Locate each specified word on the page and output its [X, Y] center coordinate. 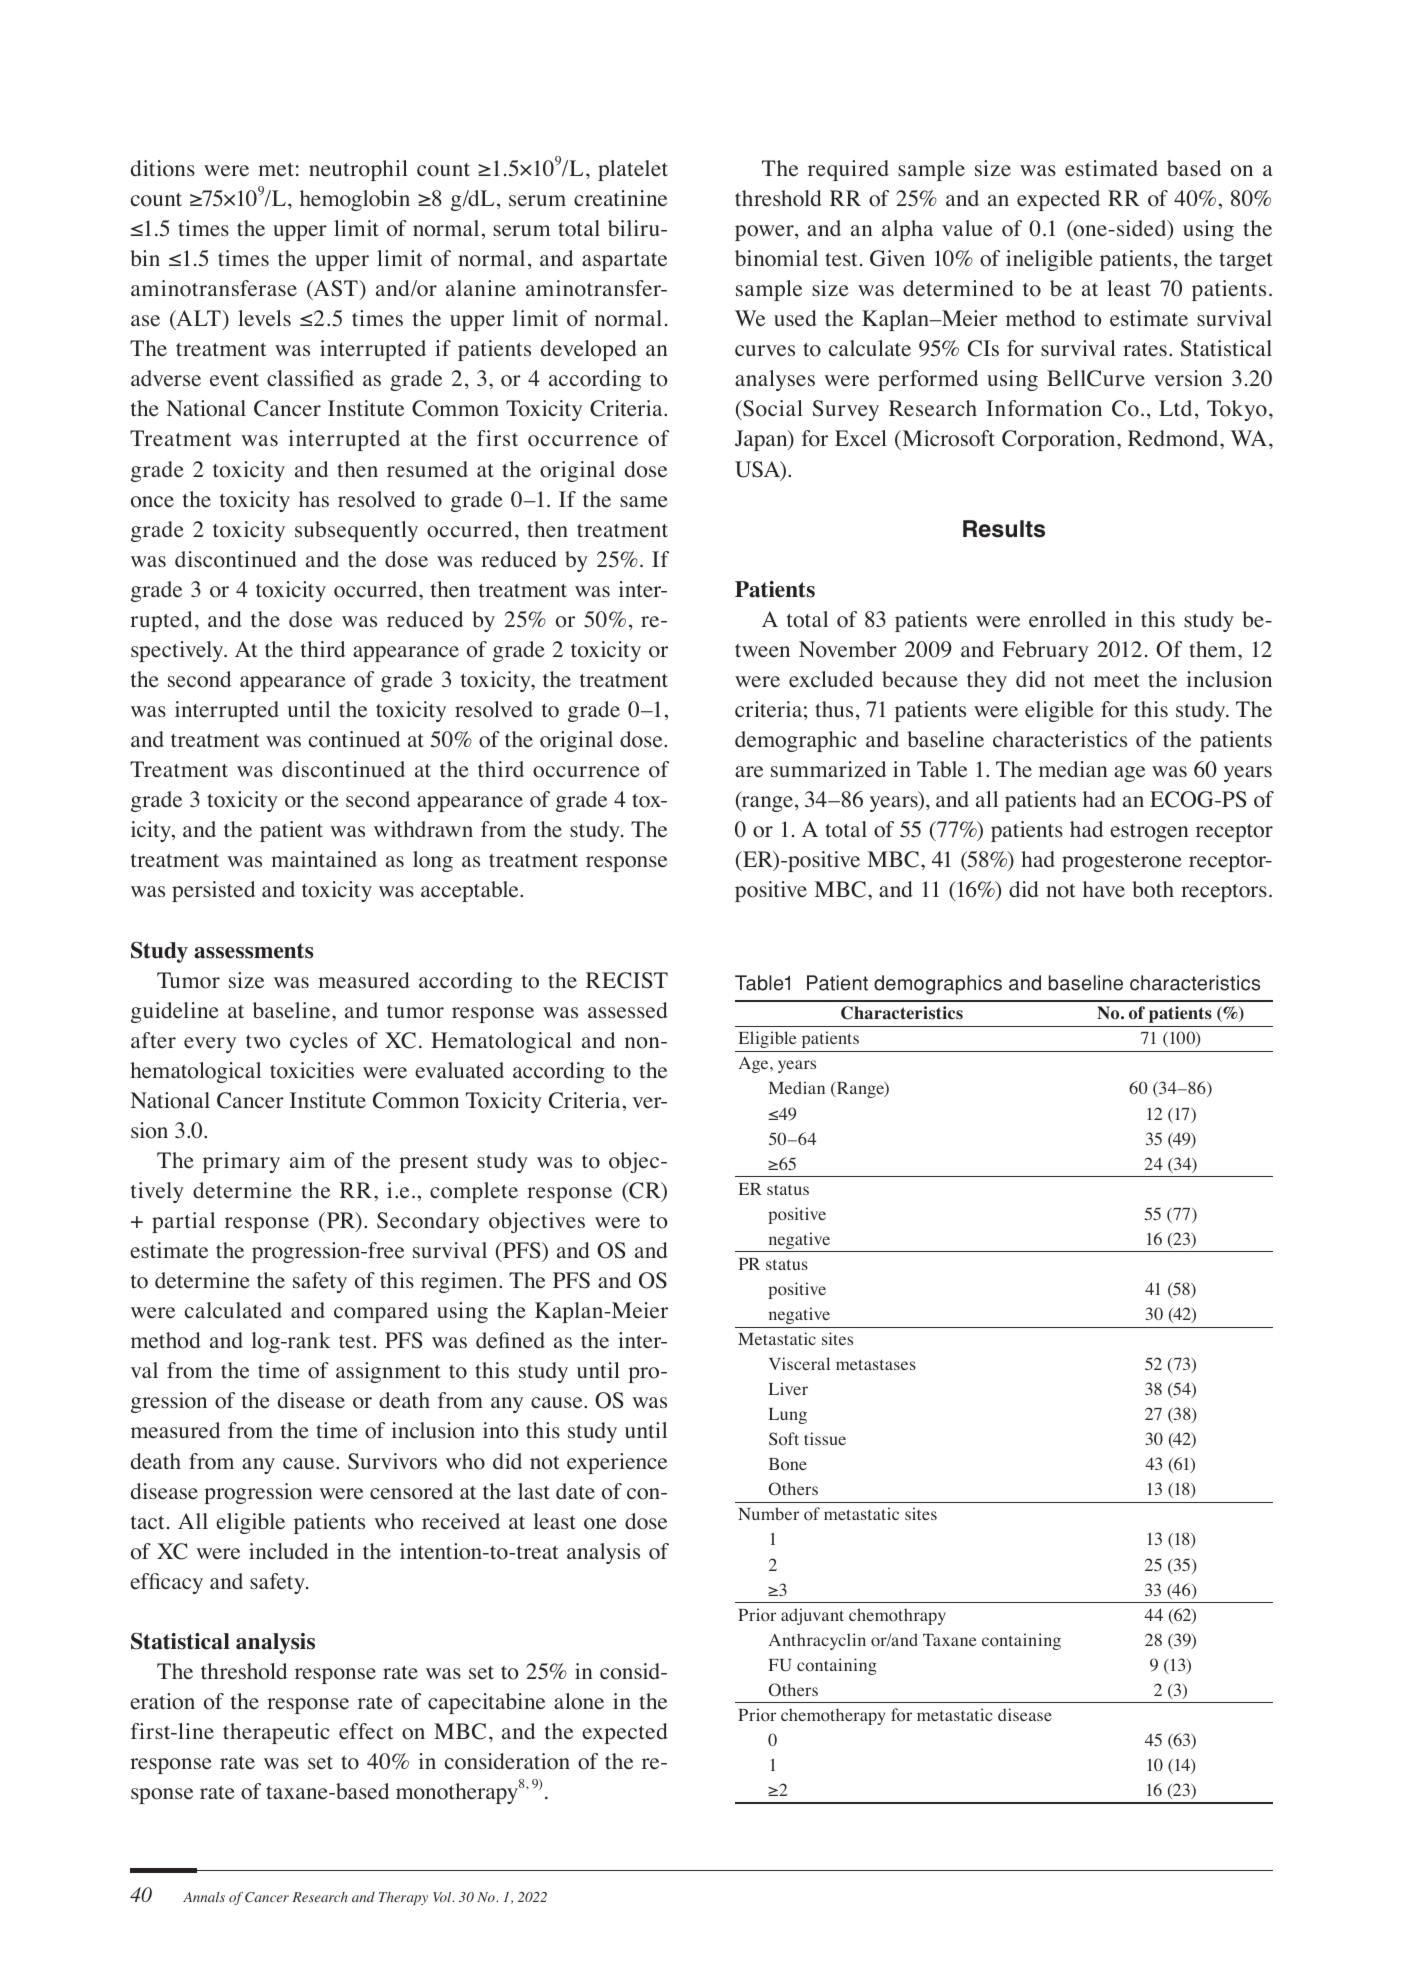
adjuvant [812, 1616]
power [765, 233]
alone [579, 1701]
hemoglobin [355, 200]
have [1104, 889]
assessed [628, 1010]
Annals [204, 1897]
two [263, 1042]
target [1246, 262]
